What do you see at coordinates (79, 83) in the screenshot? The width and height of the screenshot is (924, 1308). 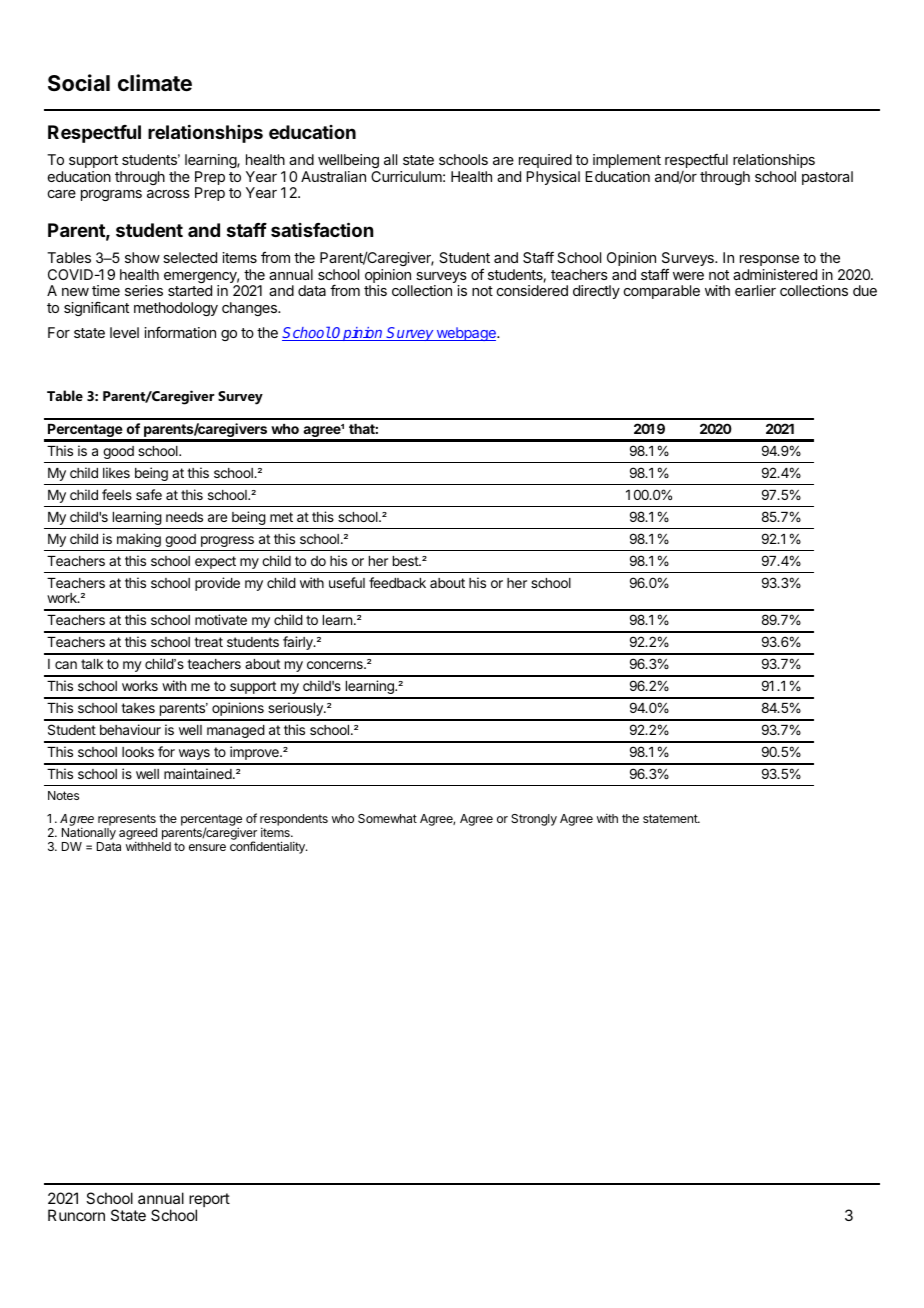 I see `Social` at bounding box center [79, 83].
